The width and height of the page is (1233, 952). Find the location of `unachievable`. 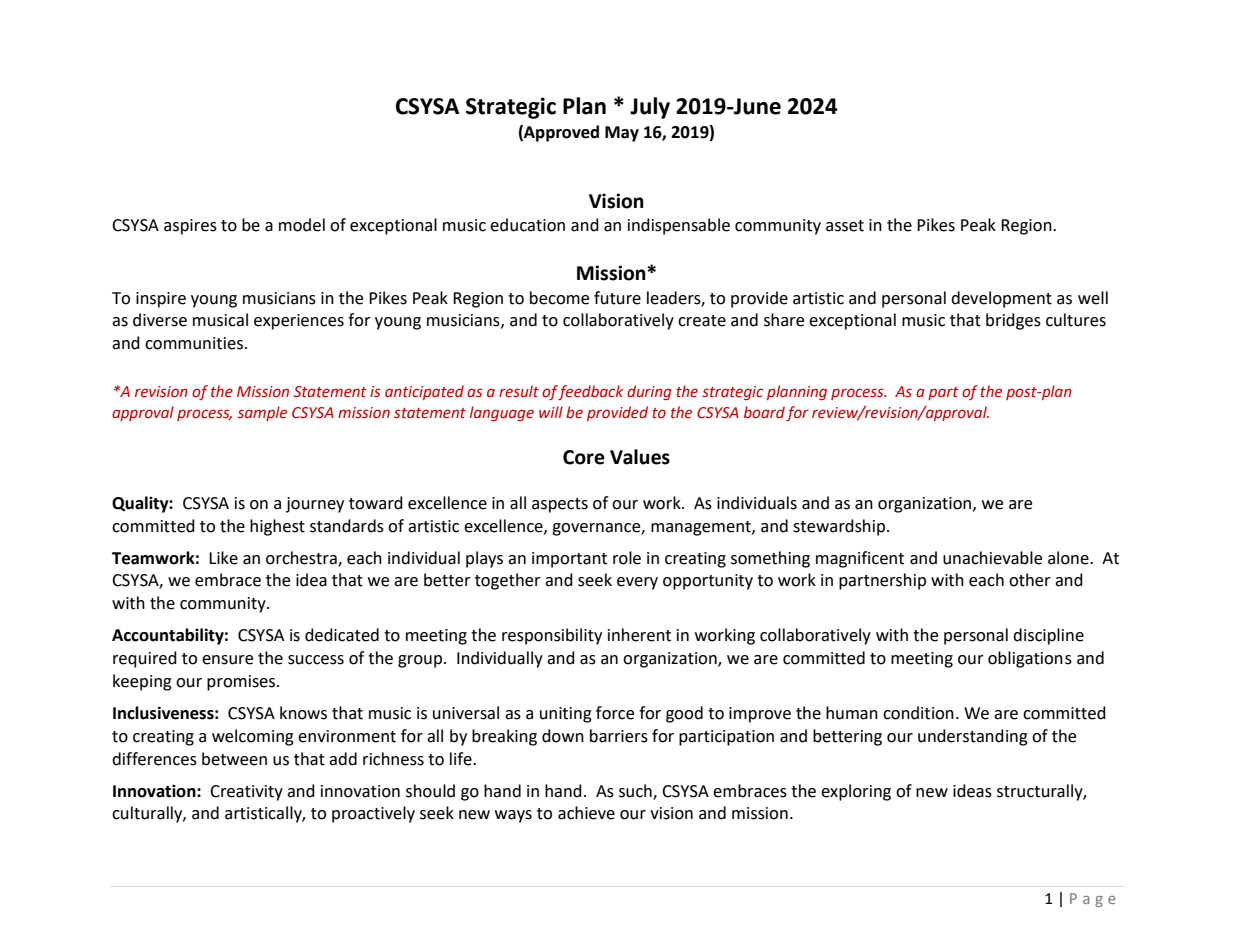

unachievable is located at coordinates (992, 558).
